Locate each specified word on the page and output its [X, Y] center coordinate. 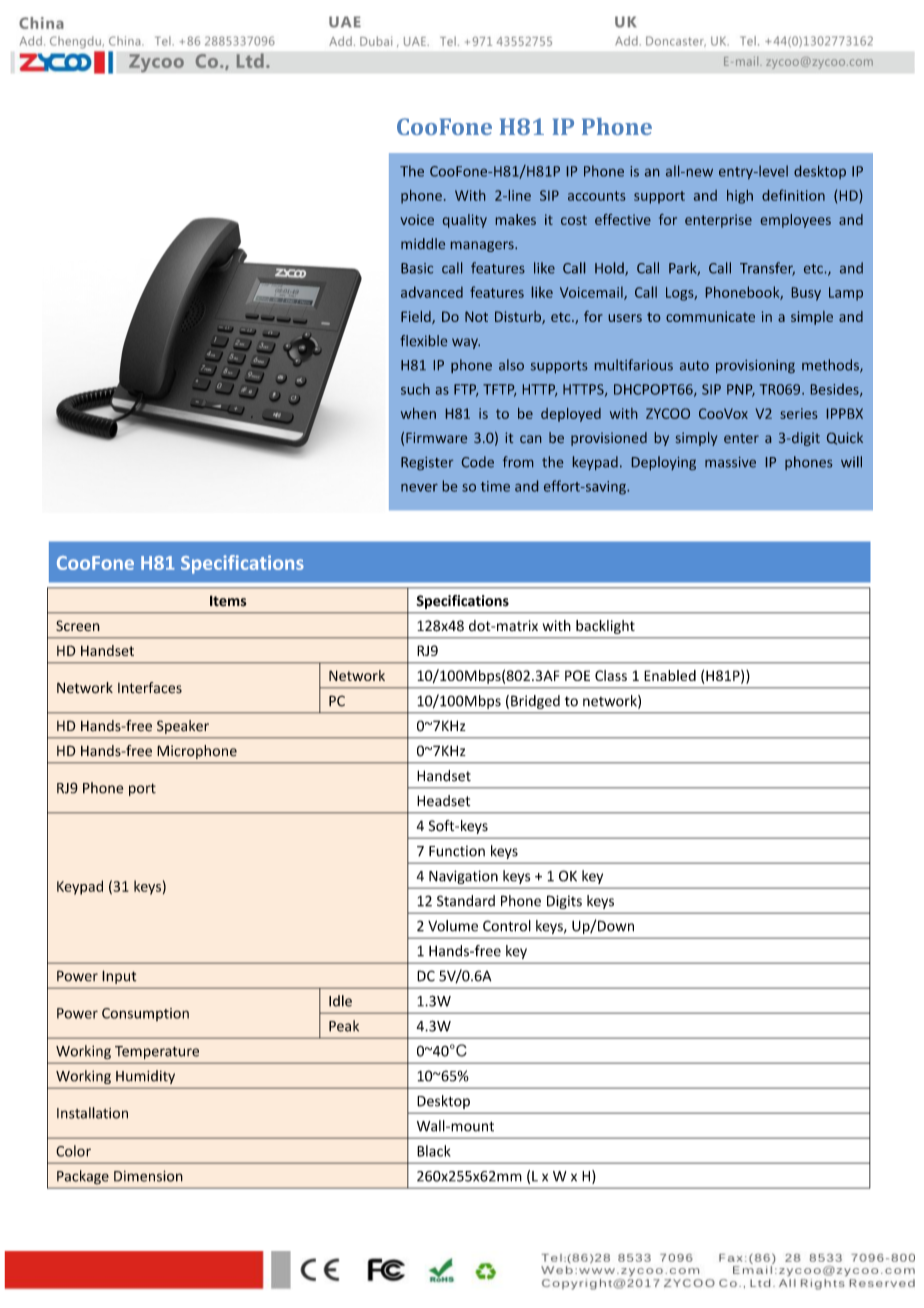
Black [434, 1151]
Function [457, 851]
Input [119, 977]
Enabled [670, 675]
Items [228, 601]
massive [730, 462]
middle [423, 243]
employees [796, 221]
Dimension [148, 1176]
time [495, 486]
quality [465, 221]
